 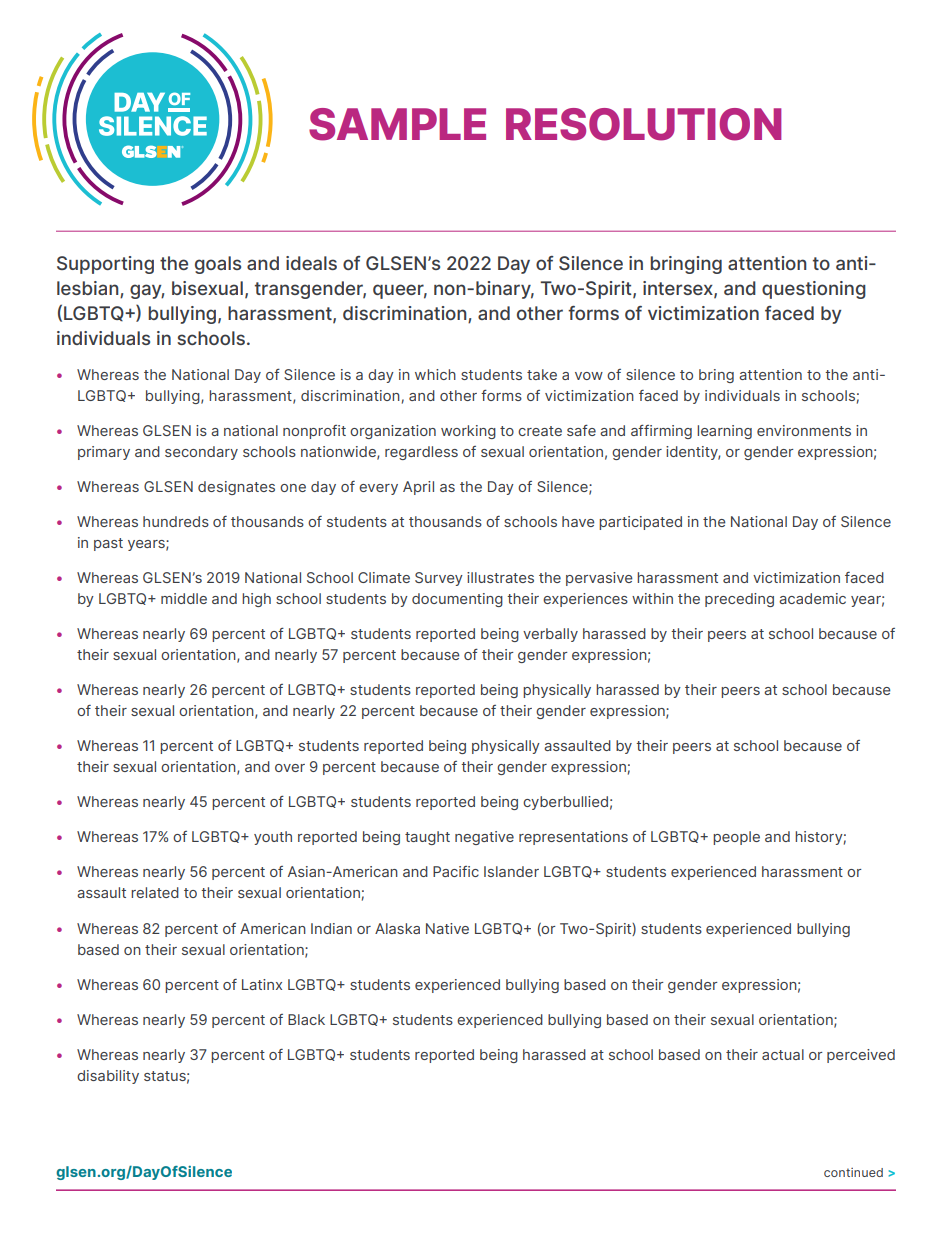 What do you see at coordinates (456, 871) in the screenshot?
I see `Pacific` at bounding box center [456, 871].
